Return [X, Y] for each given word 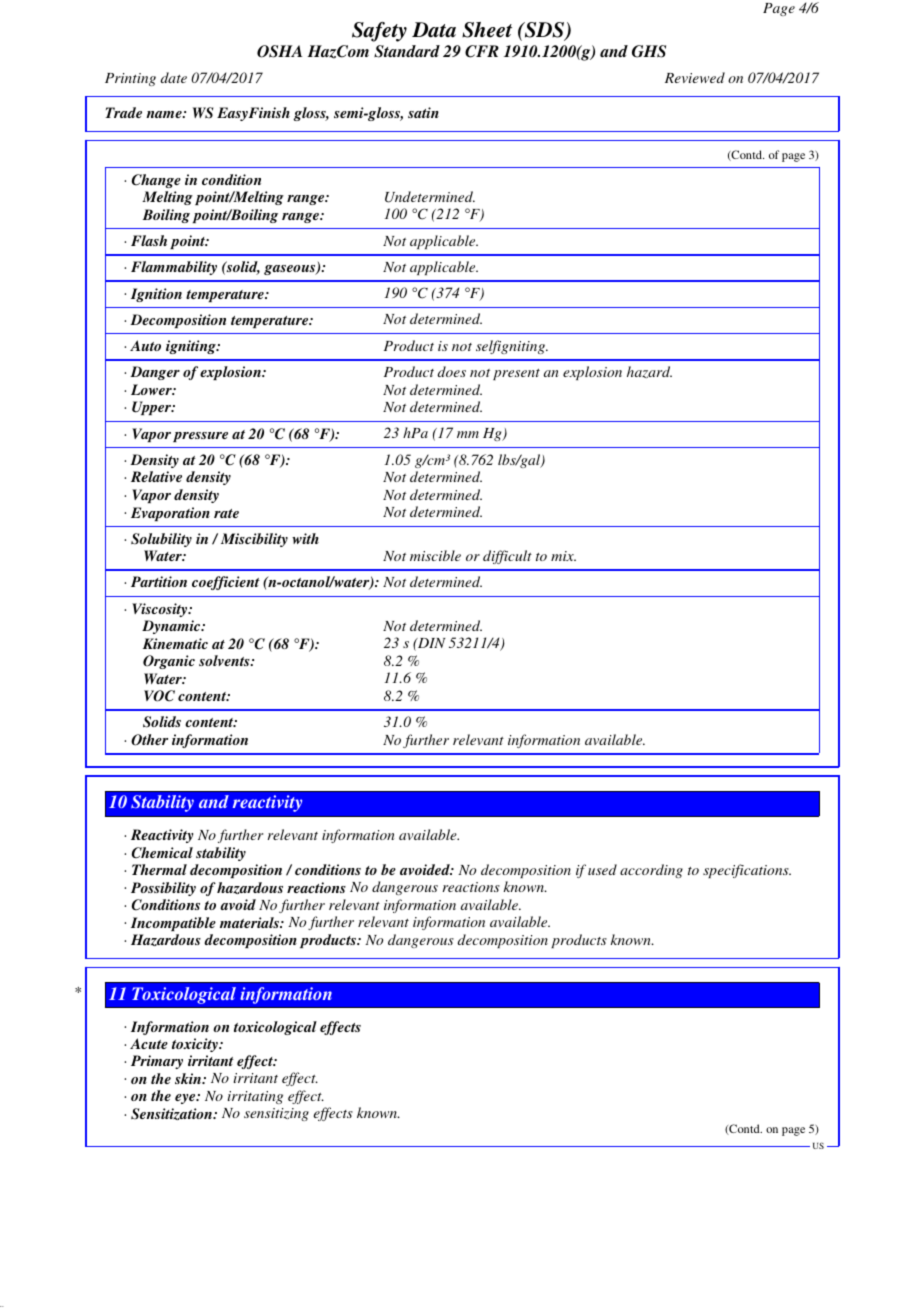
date [173, 77]
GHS [649, 51]
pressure [200, 437]
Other [149, 740]
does [451, 371]
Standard [407, 51]
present [516, 374]
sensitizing [276, 1114]
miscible [435, 555]
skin [189, 1078]
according [651, 871]
